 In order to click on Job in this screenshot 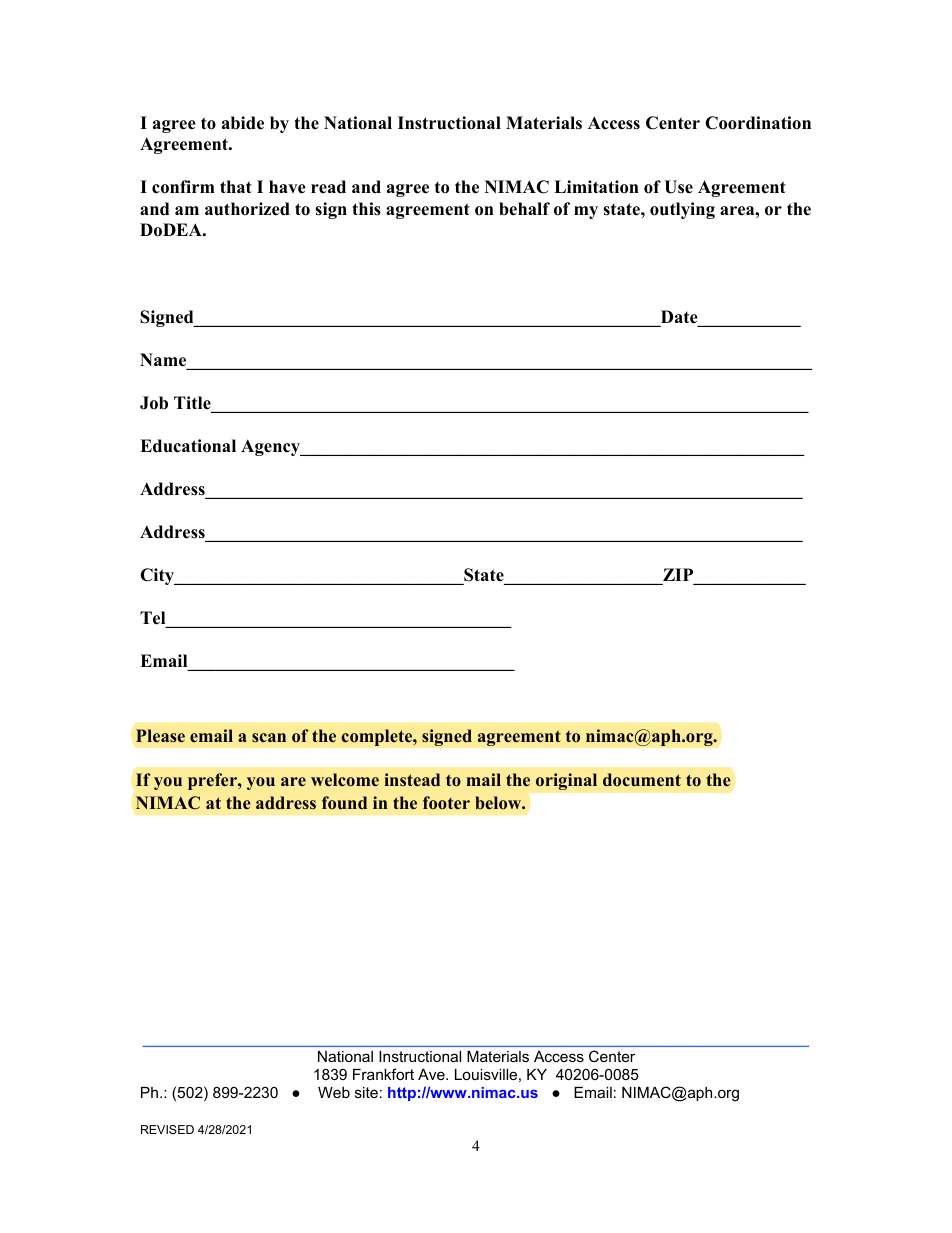, I will do `click(154, 403)`.
